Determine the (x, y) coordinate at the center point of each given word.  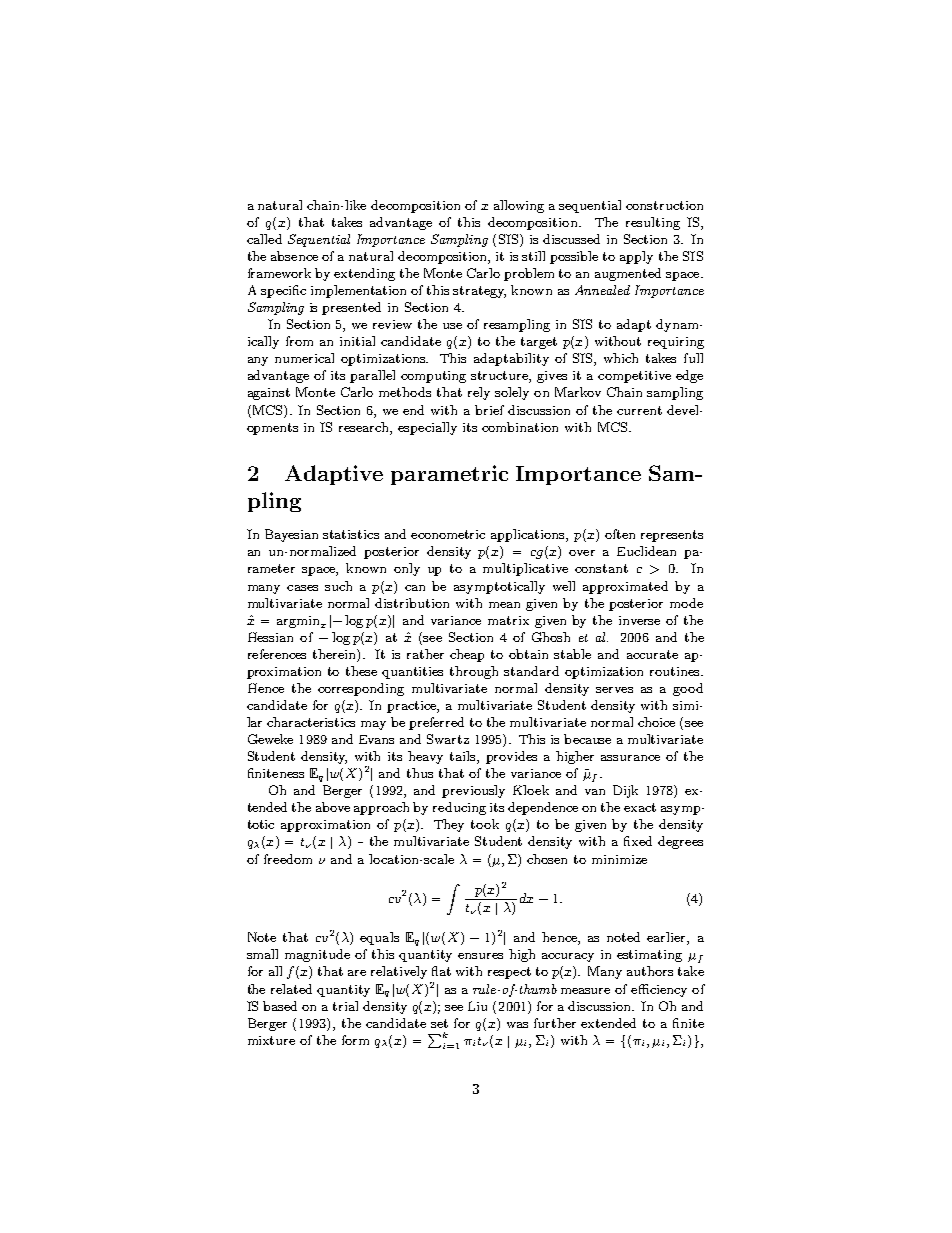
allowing (519, 206)
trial (345, 1006)
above (333, 807)
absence (294, 256)
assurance (630, 758)
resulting (653, 223)
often (620, 534)
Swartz (448, 739)
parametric (449, 475)
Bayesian (291, 535)
